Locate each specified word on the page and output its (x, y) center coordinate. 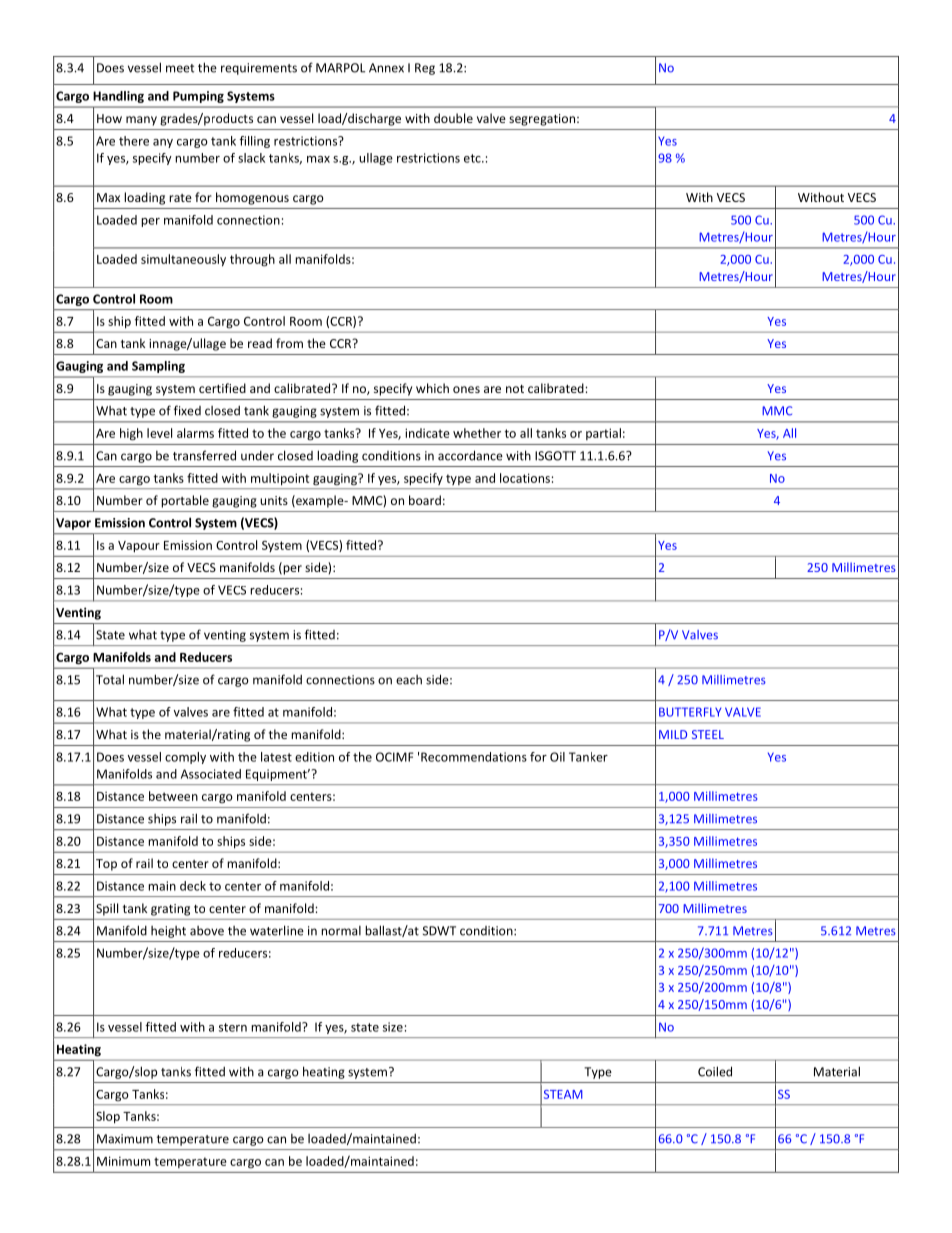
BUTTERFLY (690, 712)
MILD (673, 734)
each (409, 680)
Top (106, 865)
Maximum (125, 1139)
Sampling (158, 367)
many (141, 121)
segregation (542, 120)
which (432, 388)
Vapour (139, 546)
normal (341, 931)
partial (603, 434)
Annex (386, 68)
